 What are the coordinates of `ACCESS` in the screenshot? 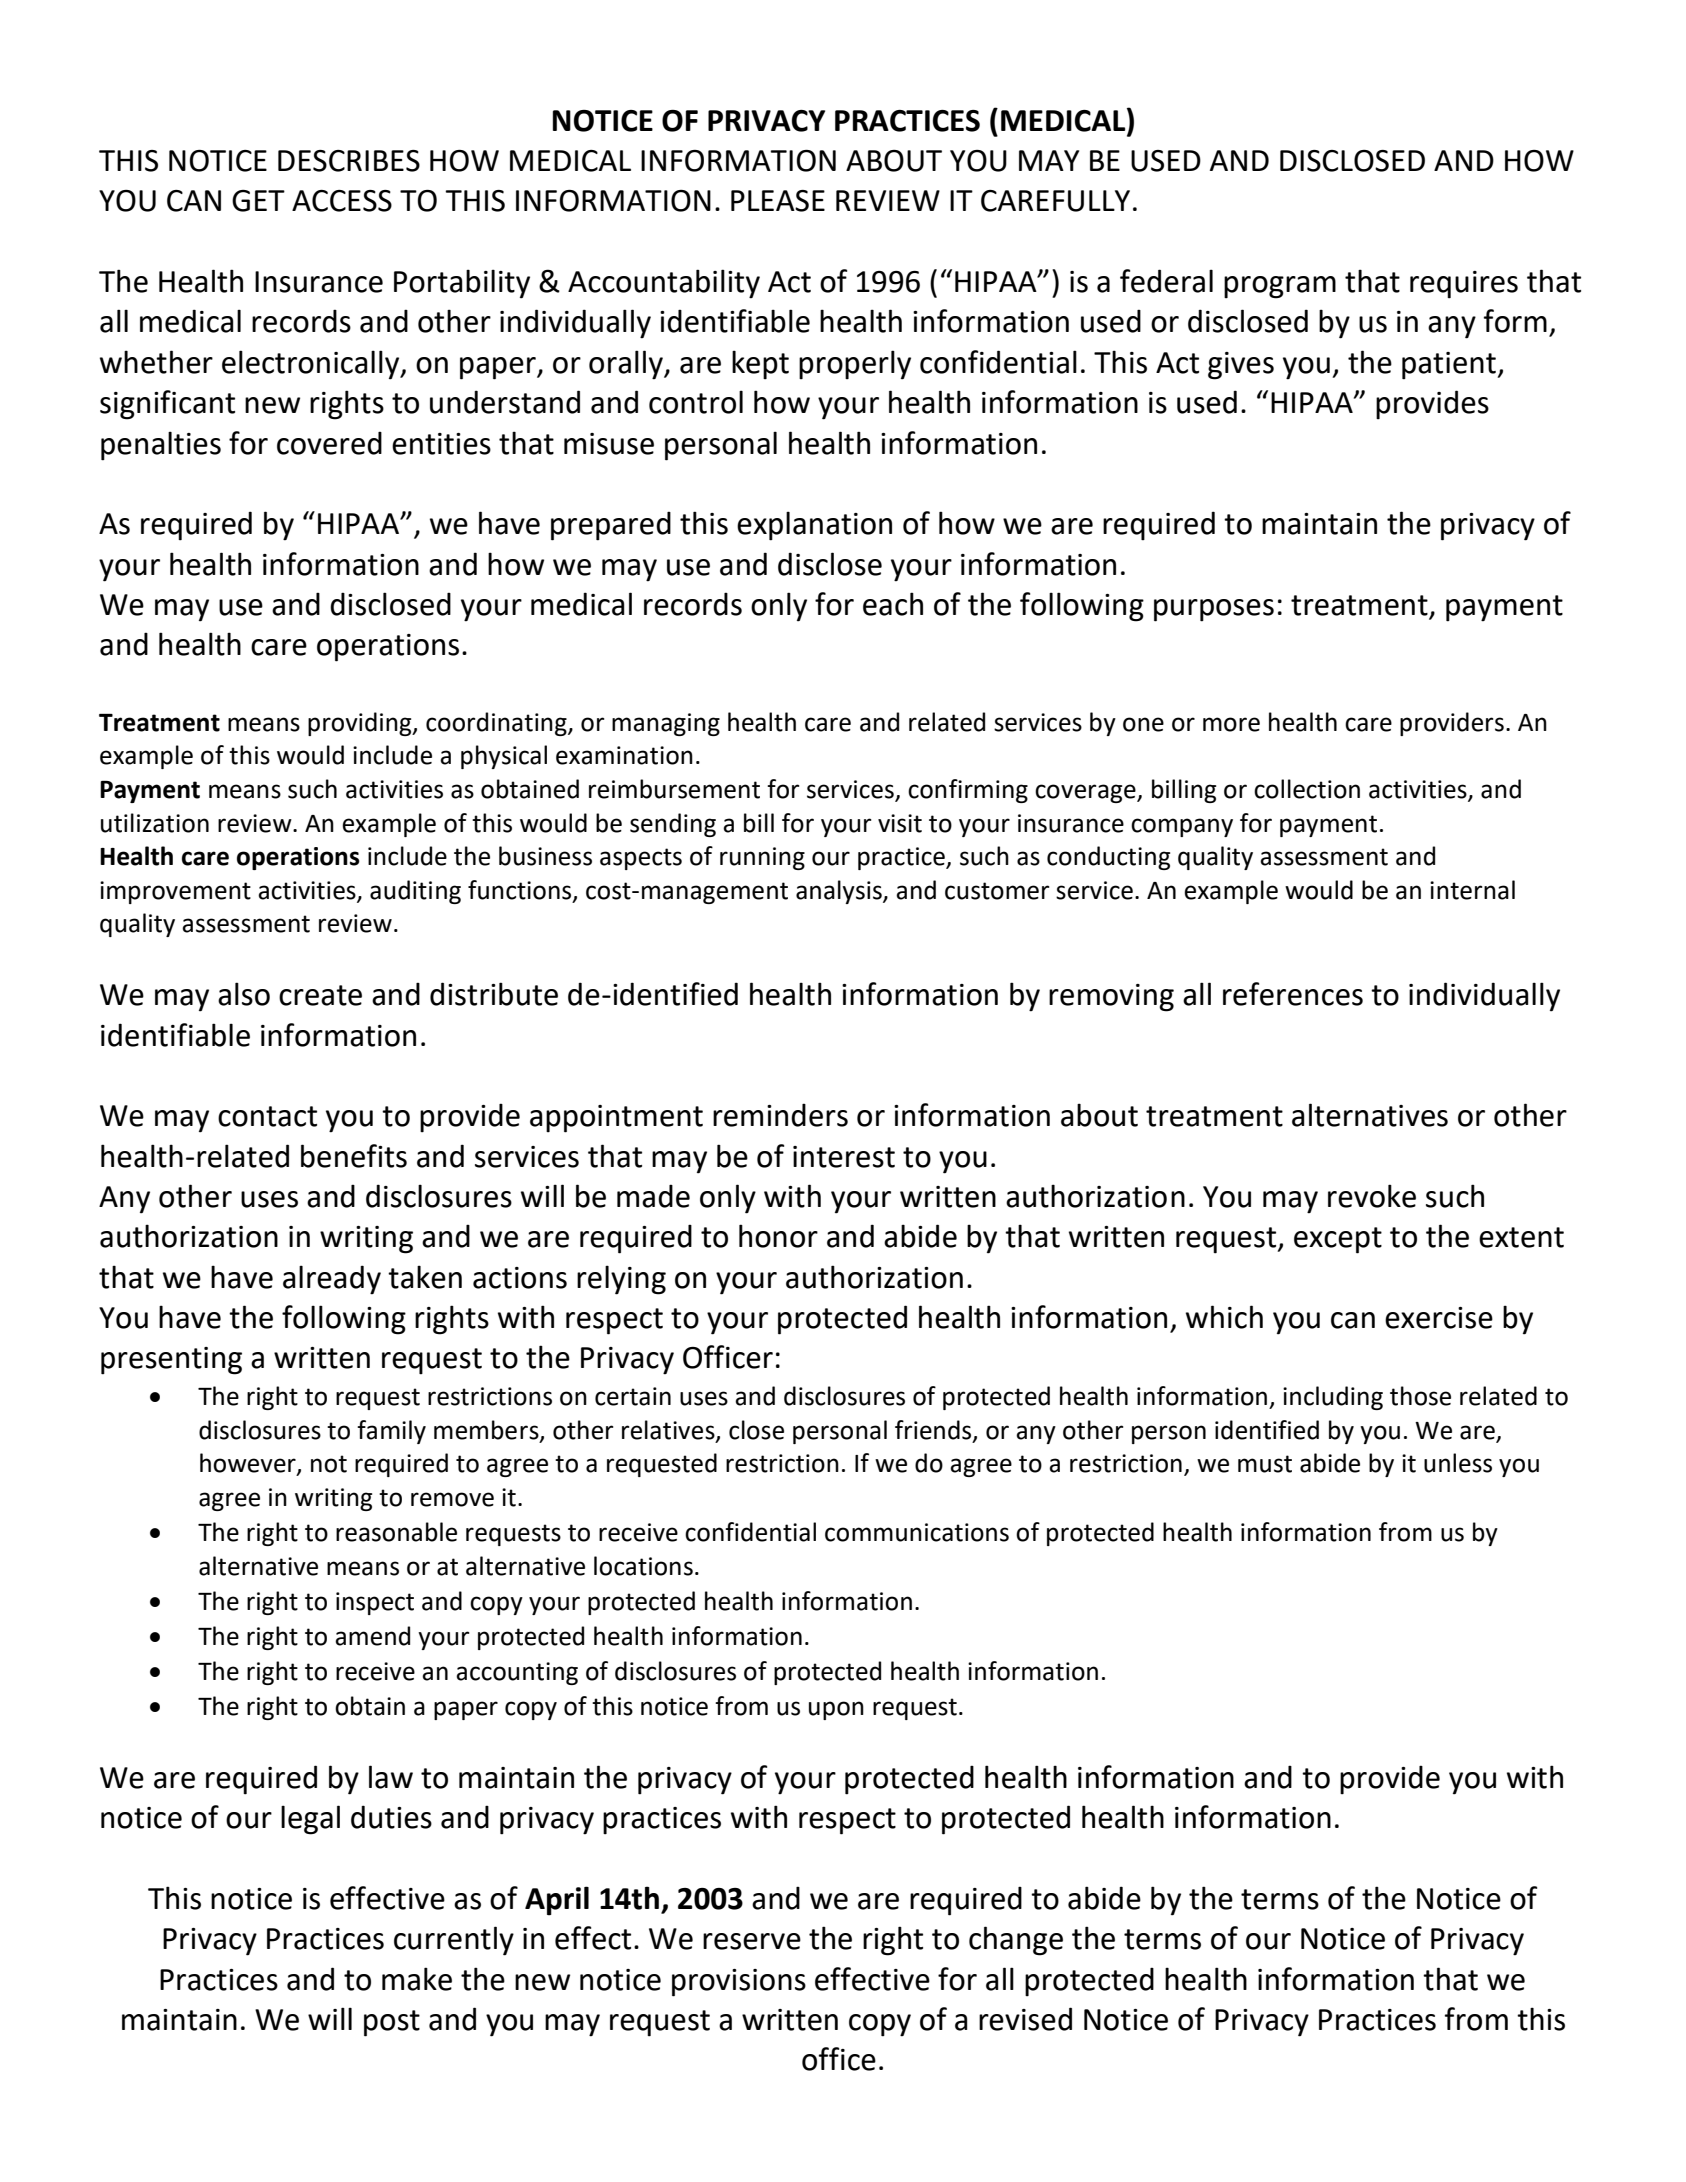 It's located at (342, 201).
